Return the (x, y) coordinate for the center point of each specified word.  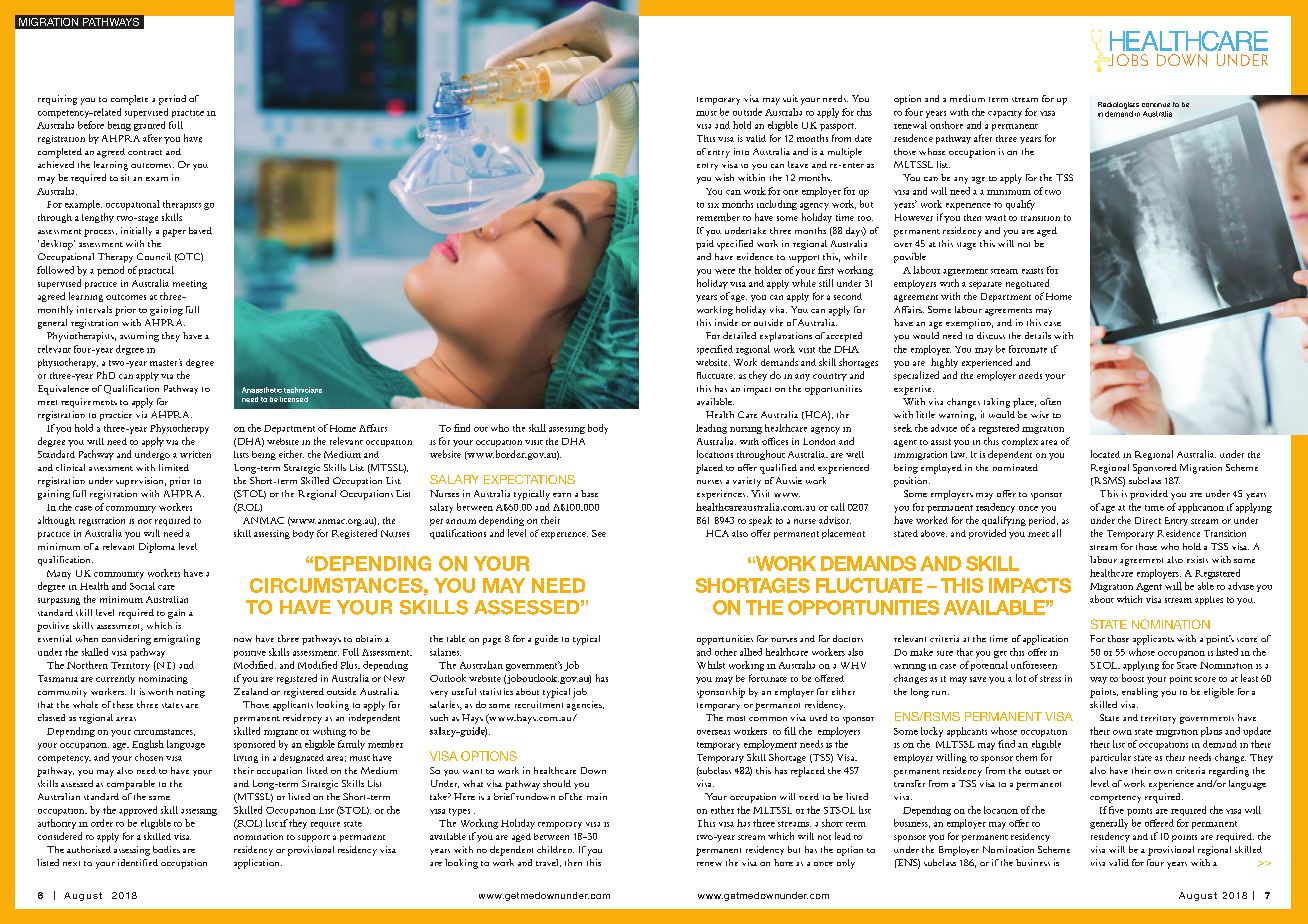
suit (790, 98)
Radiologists (1118, 105)
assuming (139, 337)
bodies (166, 849)
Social (142, 586)
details (1038, 335)
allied (751, 652)
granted (149, 126)
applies (1209, 600)
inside (726, 322)
